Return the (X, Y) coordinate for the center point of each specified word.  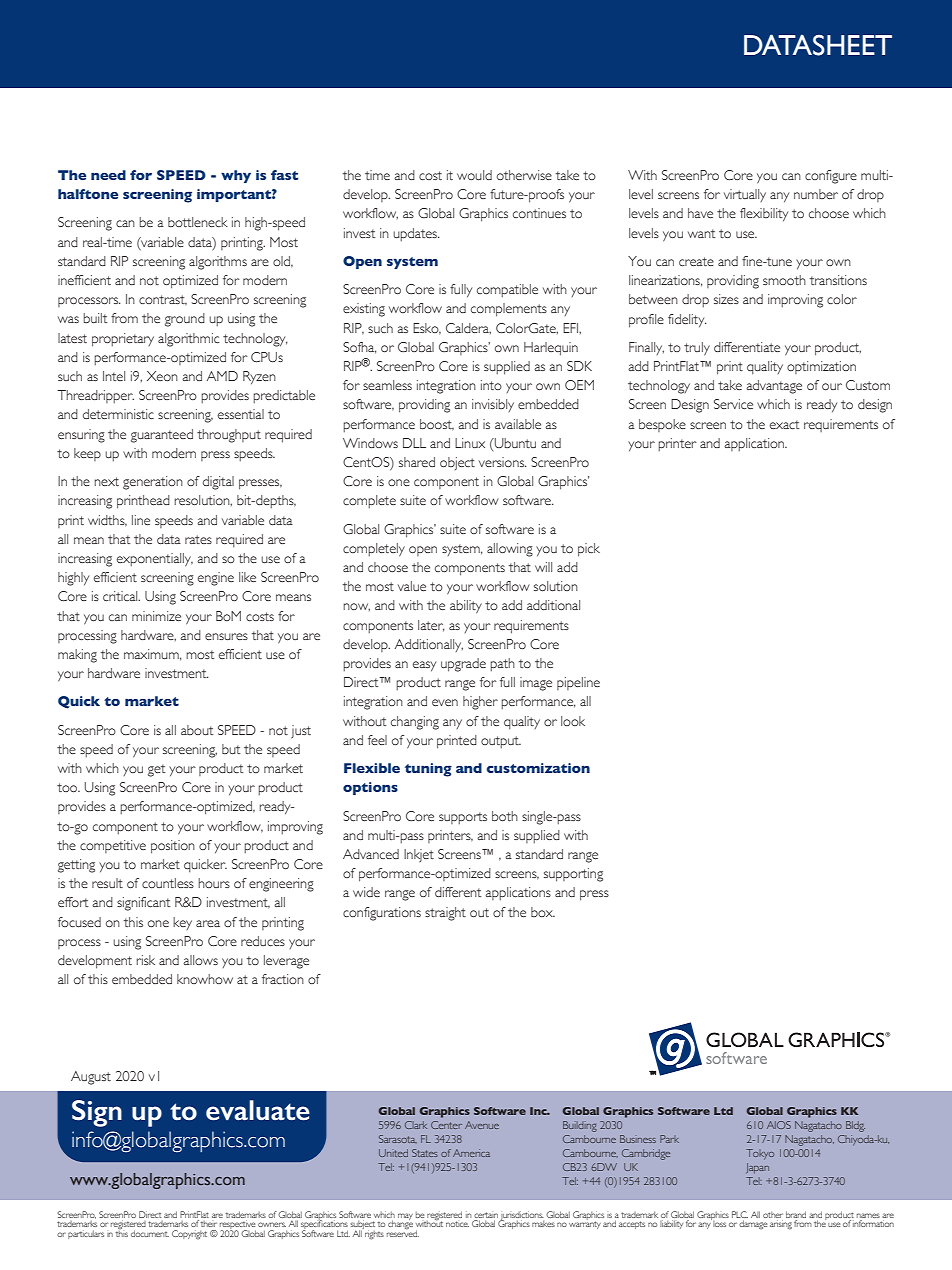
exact (784, 424)
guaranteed (162, 436)
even (445, 702)
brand (796, 1214)
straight (445, 914)
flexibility (764, 215)
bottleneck (198, 222)
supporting (573, 875)
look (573, 721)
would (474, 175)
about (197, 730)
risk (146, 960)
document (150, 1233)
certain (486, 1215)
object (457, 463)
